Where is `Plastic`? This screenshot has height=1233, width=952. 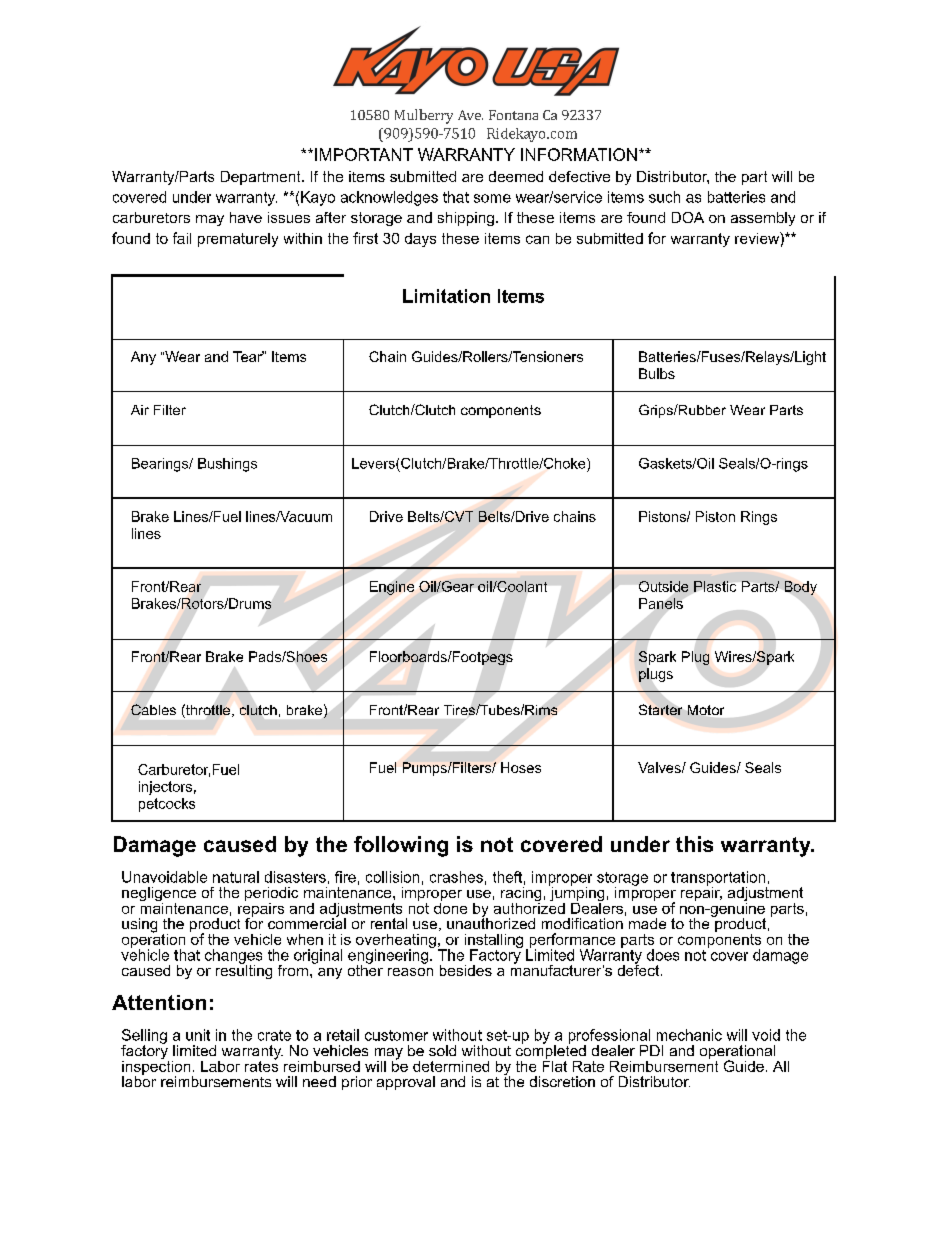
Plastic is located at coordinates (715, 586).
